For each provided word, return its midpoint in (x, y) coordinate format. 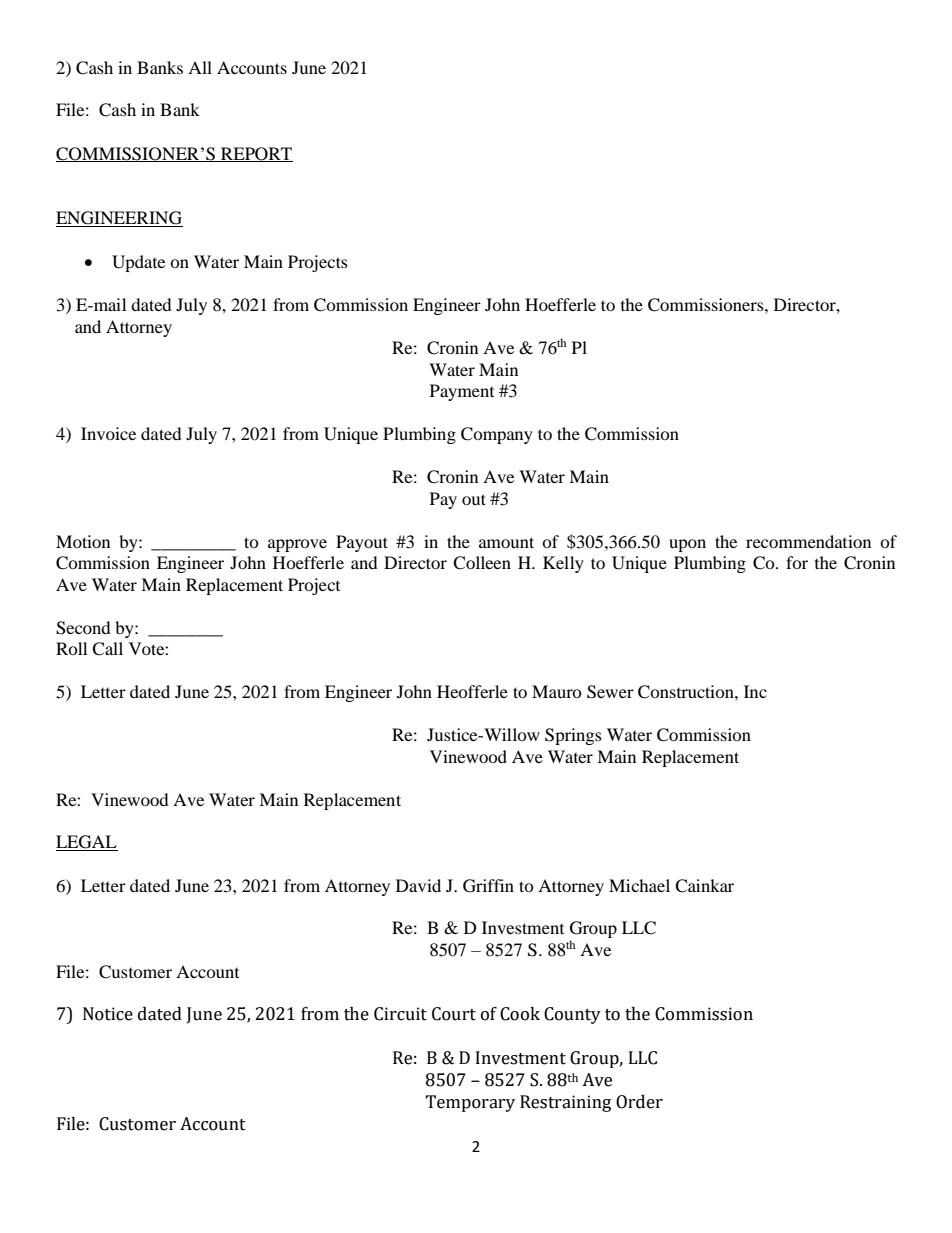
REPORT (256, 154)
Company (497, 435)
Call (107, 649)
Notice (108, 1014)
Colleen (482, 563)
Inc (755, 691)
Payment (462, 392)
